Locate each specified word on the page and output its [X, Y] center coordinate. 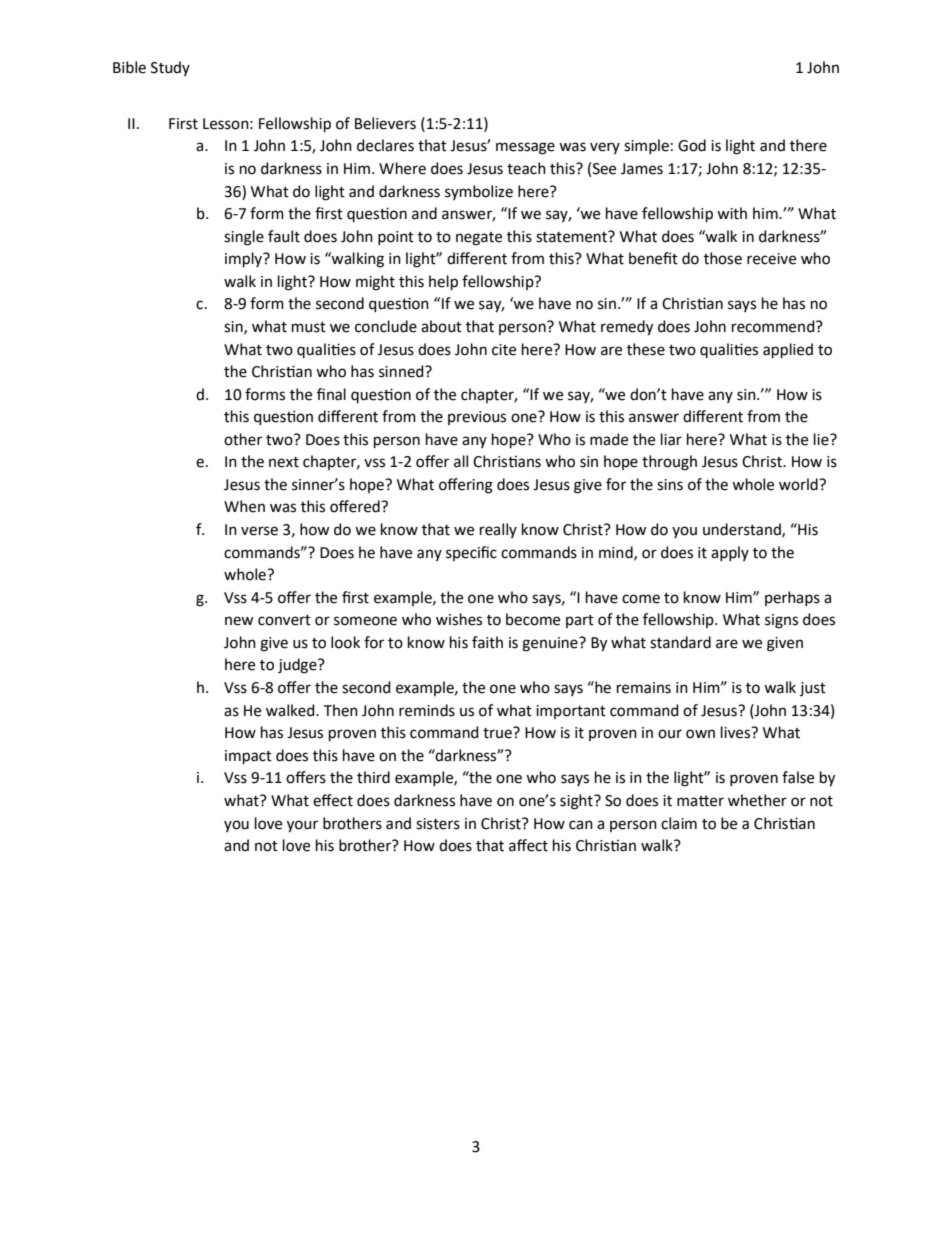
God [692, 145]
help [443, 282]
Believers [385, 123]
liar [671, 439]
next [284, 462]
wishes [459, 619]
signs [781, 621]
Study [170, 68]
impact [248, 757]
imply [244, 259]
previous [477, 418]
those [723, 258]
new [239, 621]
